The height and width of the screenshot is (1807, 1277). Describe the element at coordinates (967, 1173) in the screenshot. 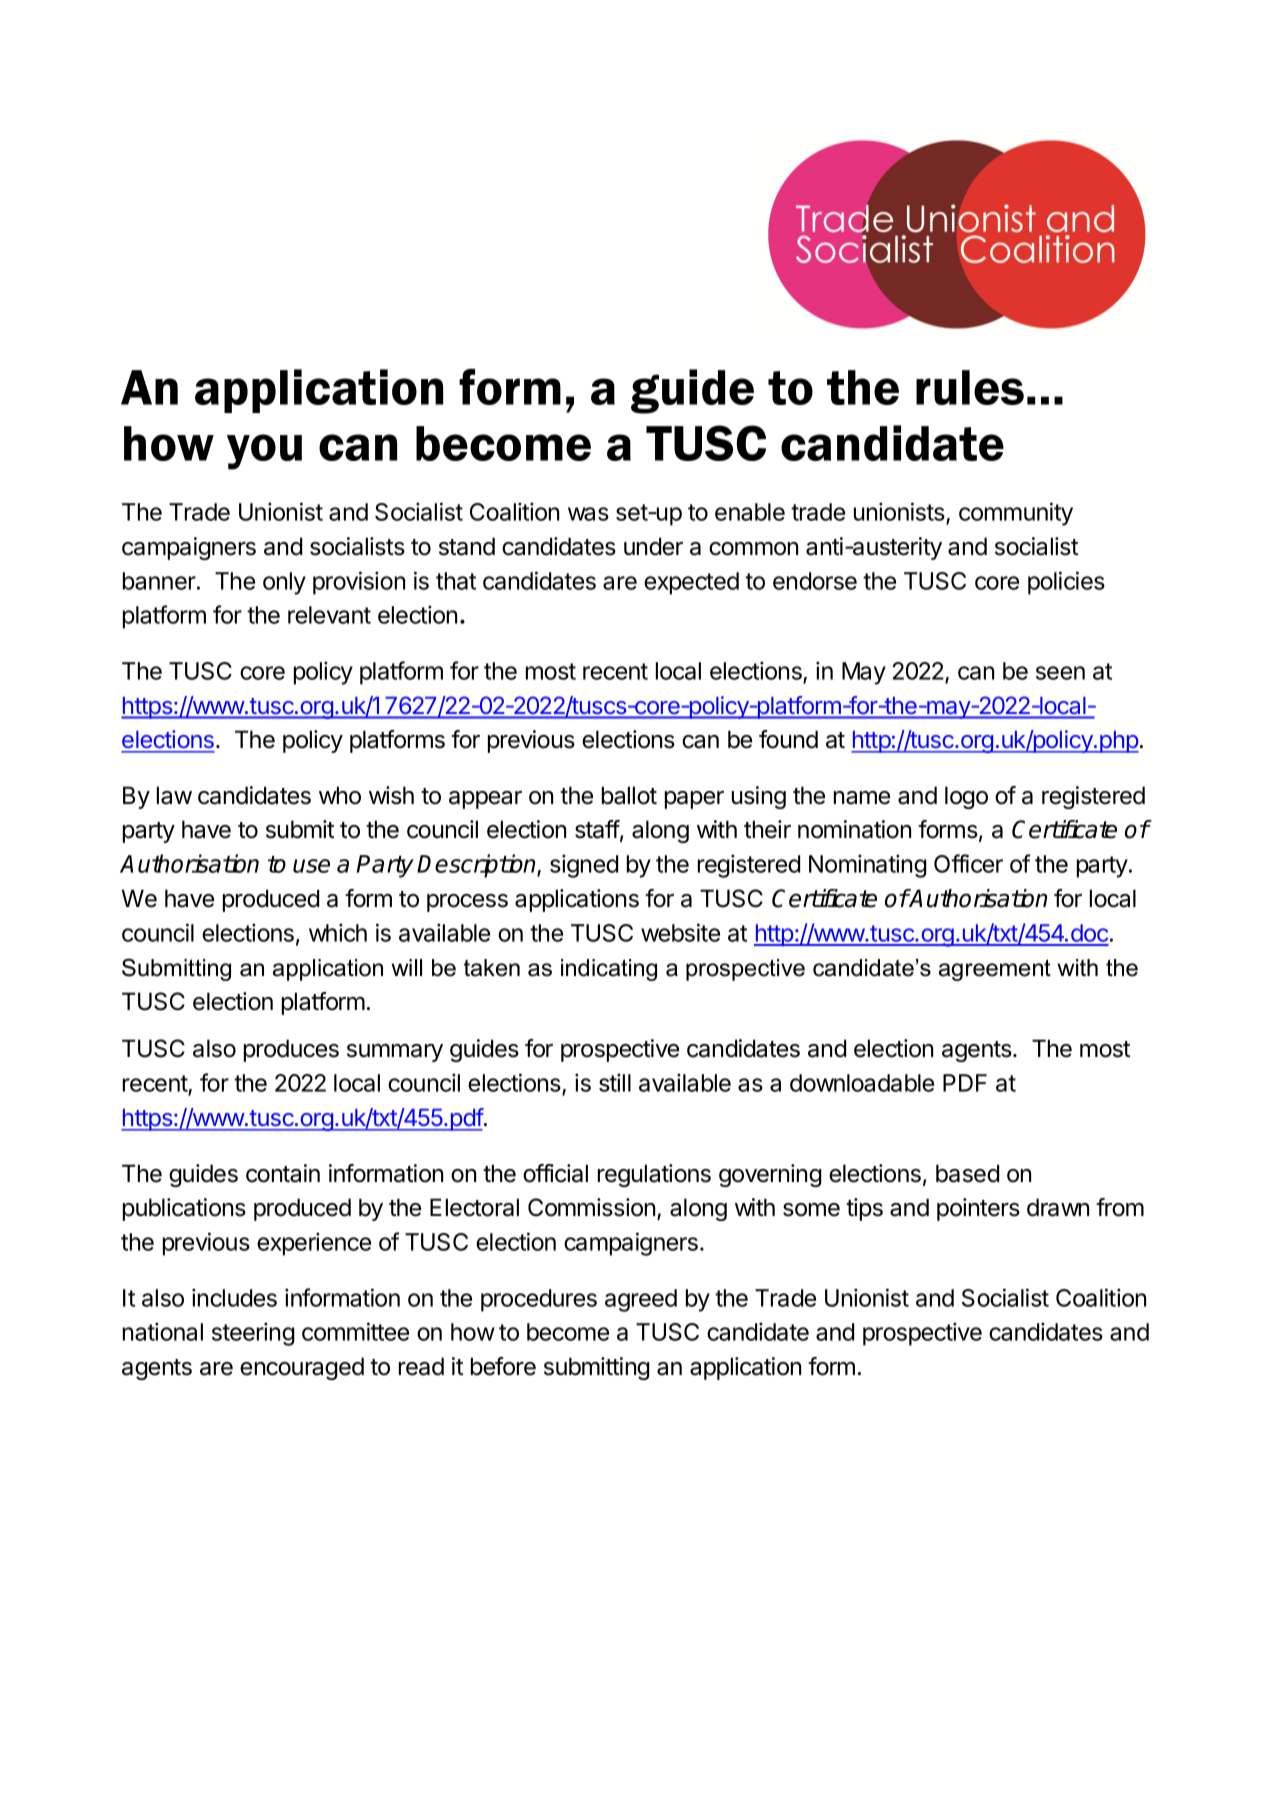

I see `based` at that location.
